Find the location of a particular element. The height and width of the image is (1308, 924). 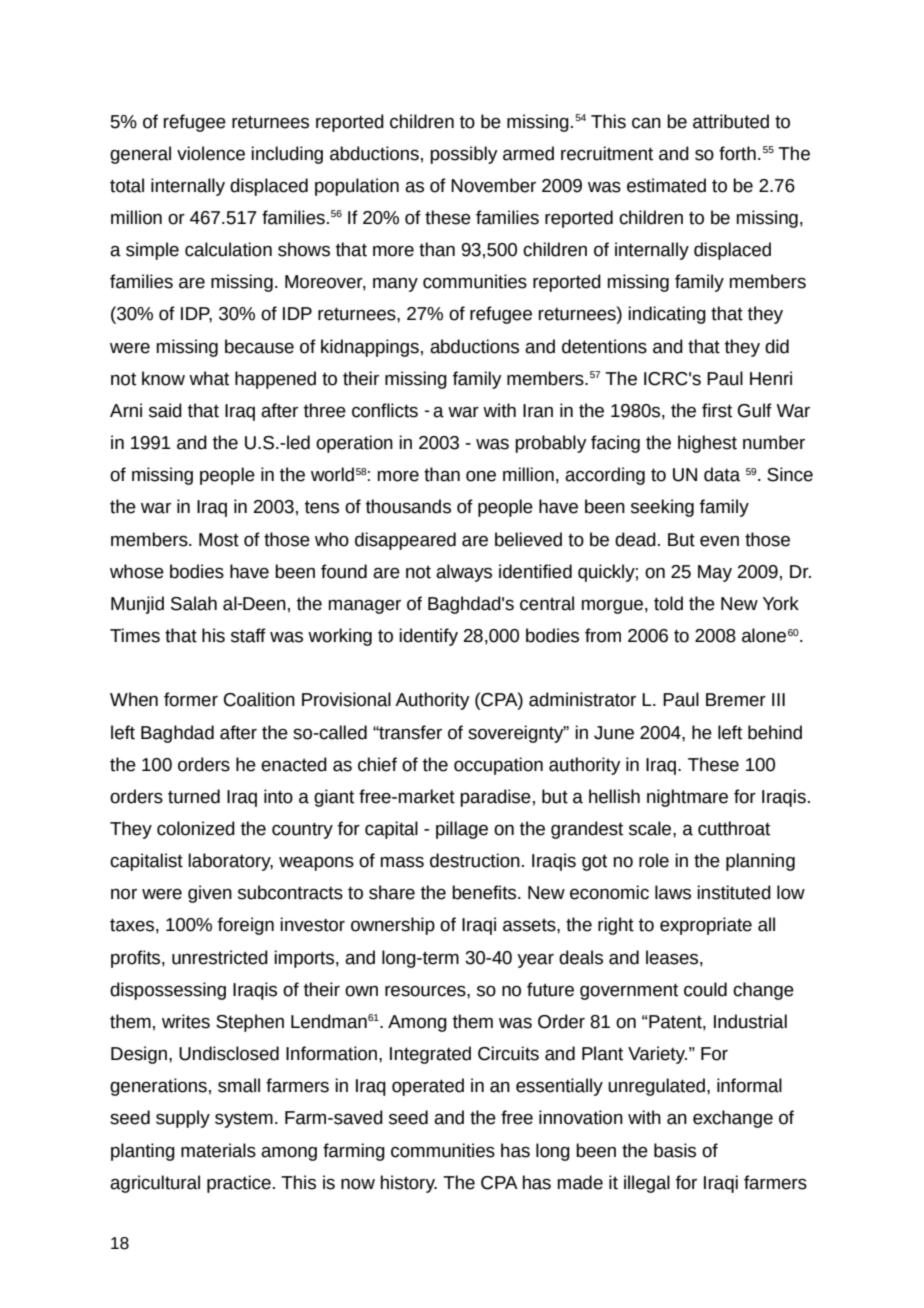

identify is located at coordinates (428, 637).
